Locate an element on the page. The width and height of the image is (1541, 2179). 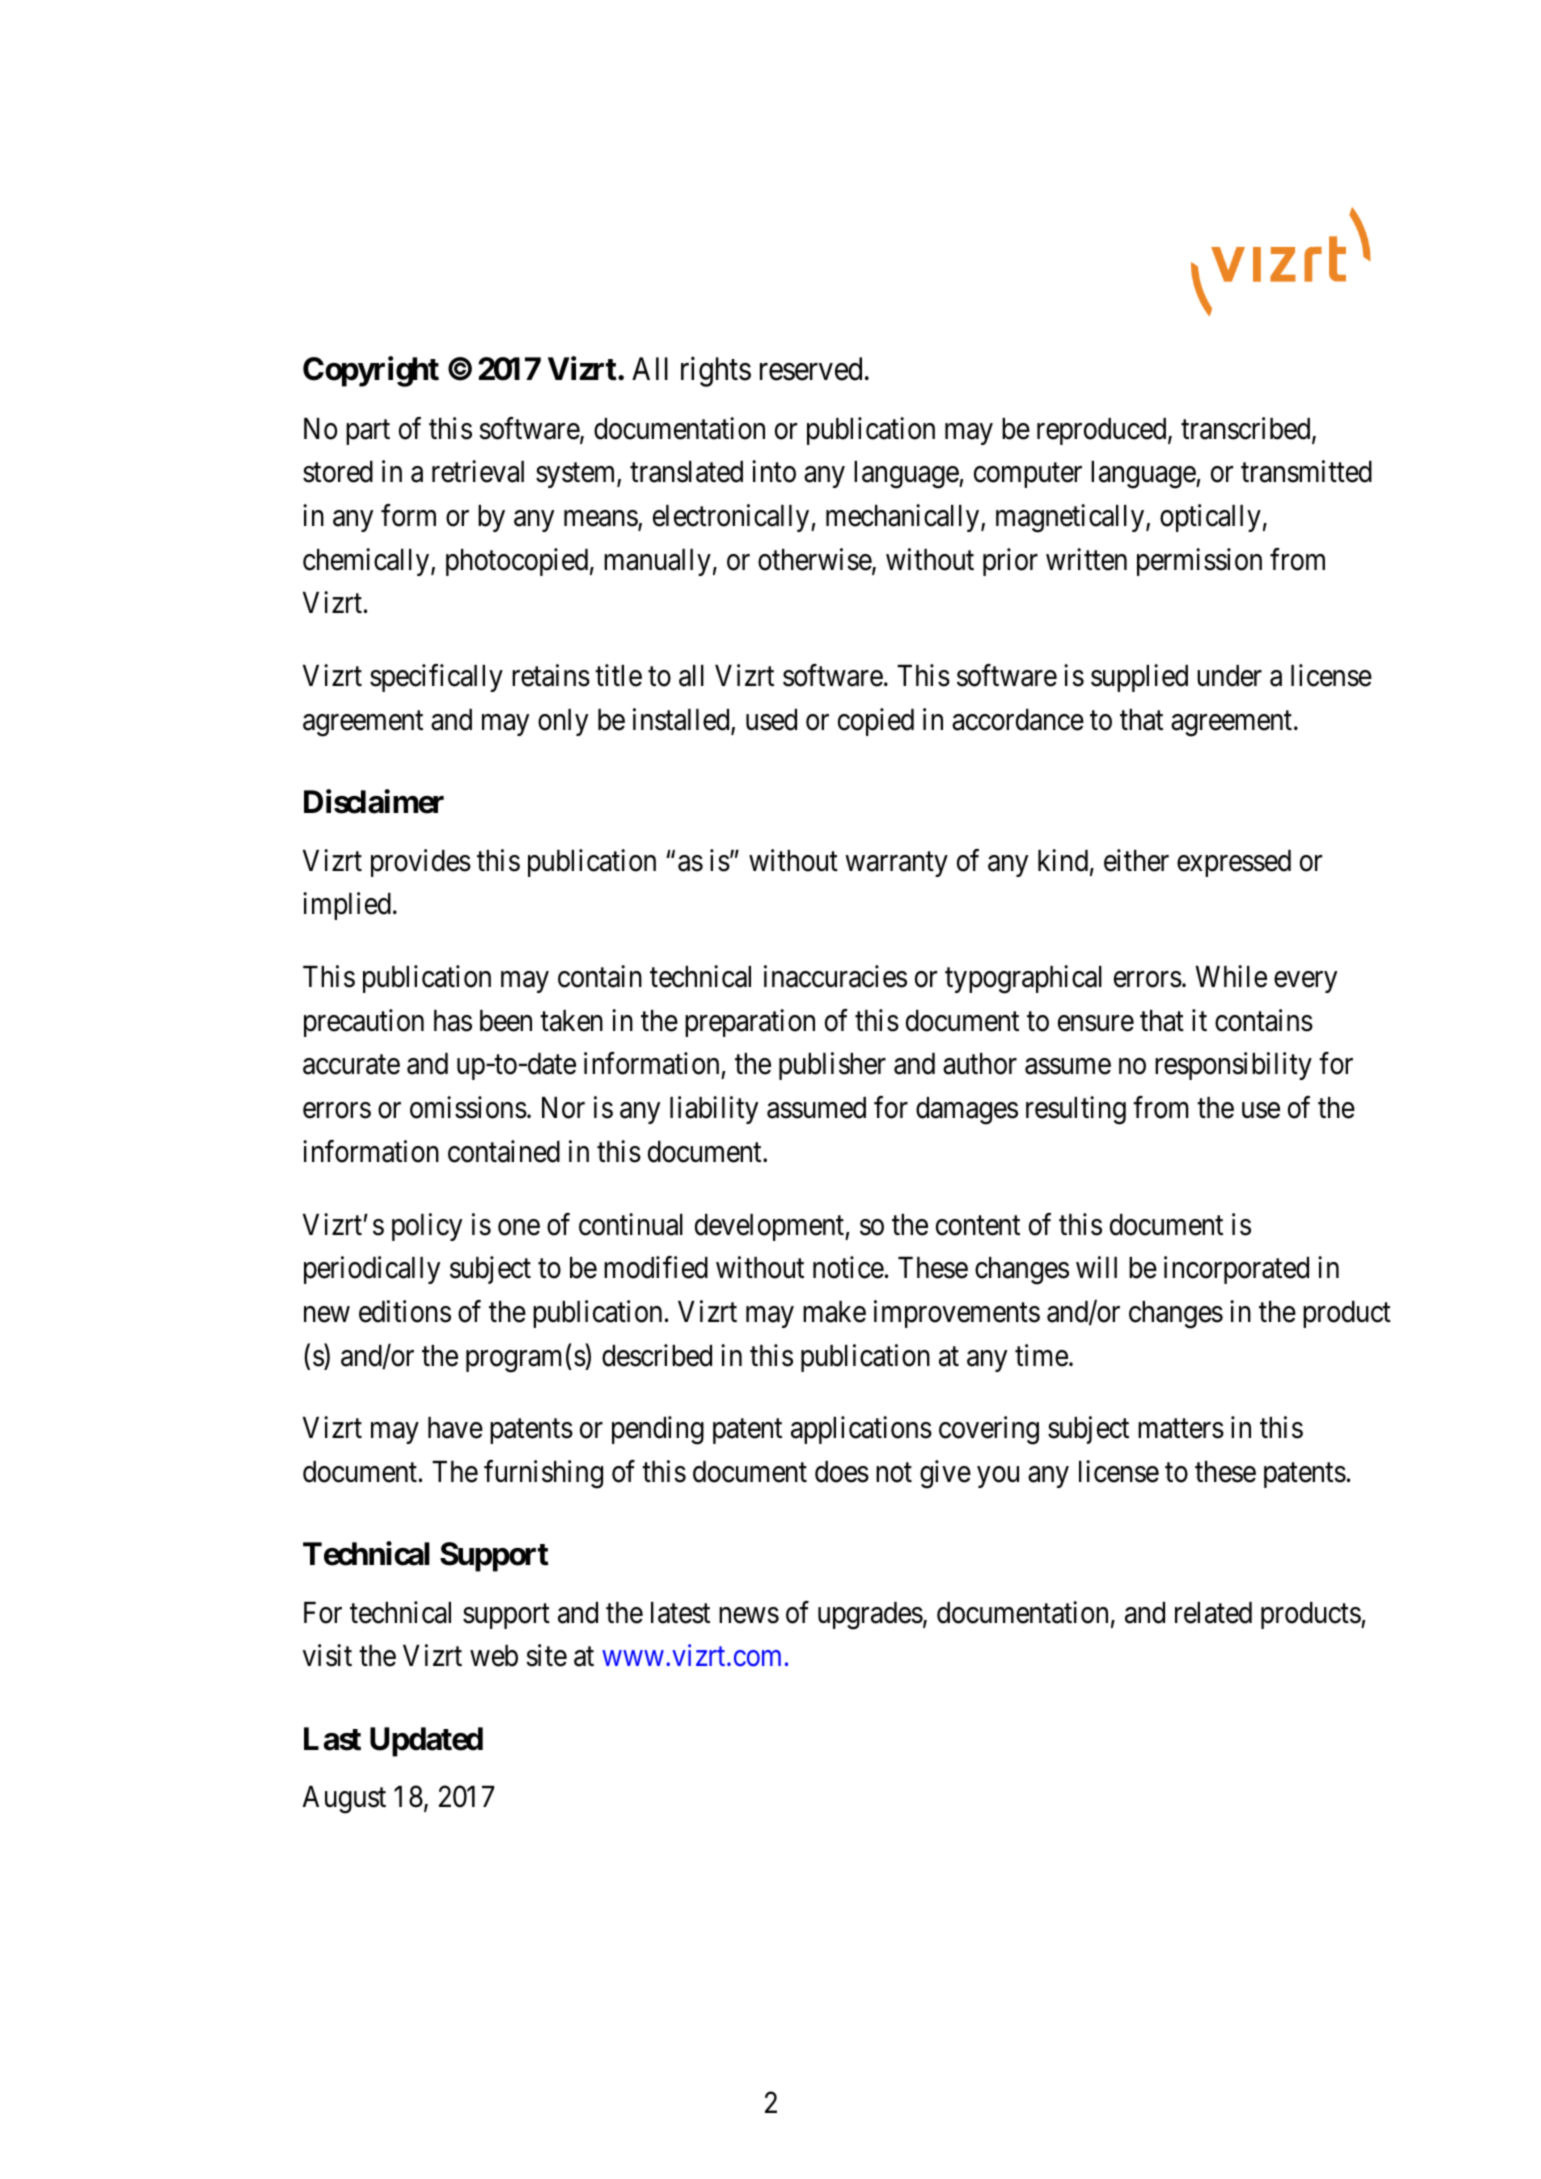
Last is located at coordinates (332, 1739).
